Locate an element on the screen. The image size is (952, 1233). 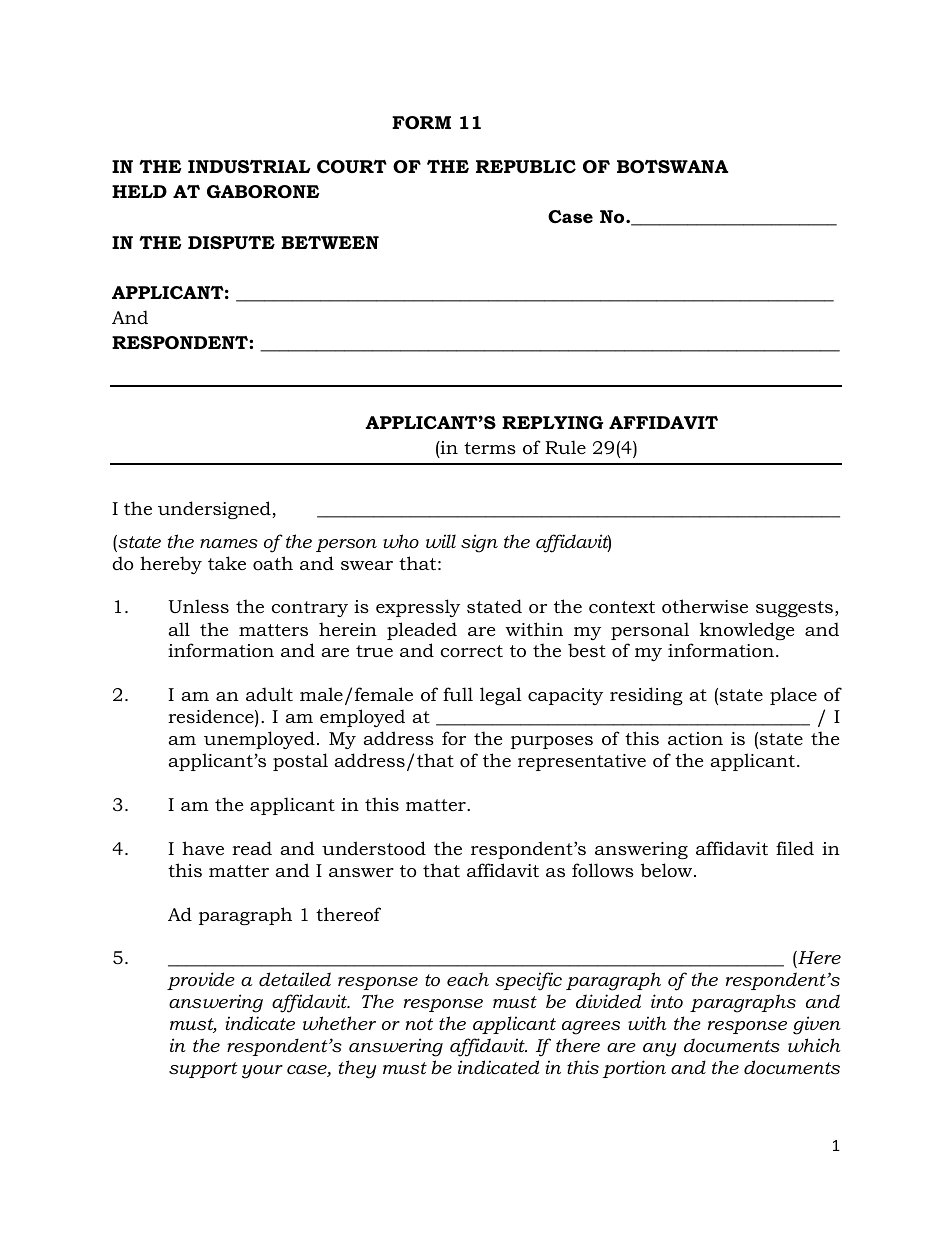
DISPUTE is located at coordinates (231, 243).
